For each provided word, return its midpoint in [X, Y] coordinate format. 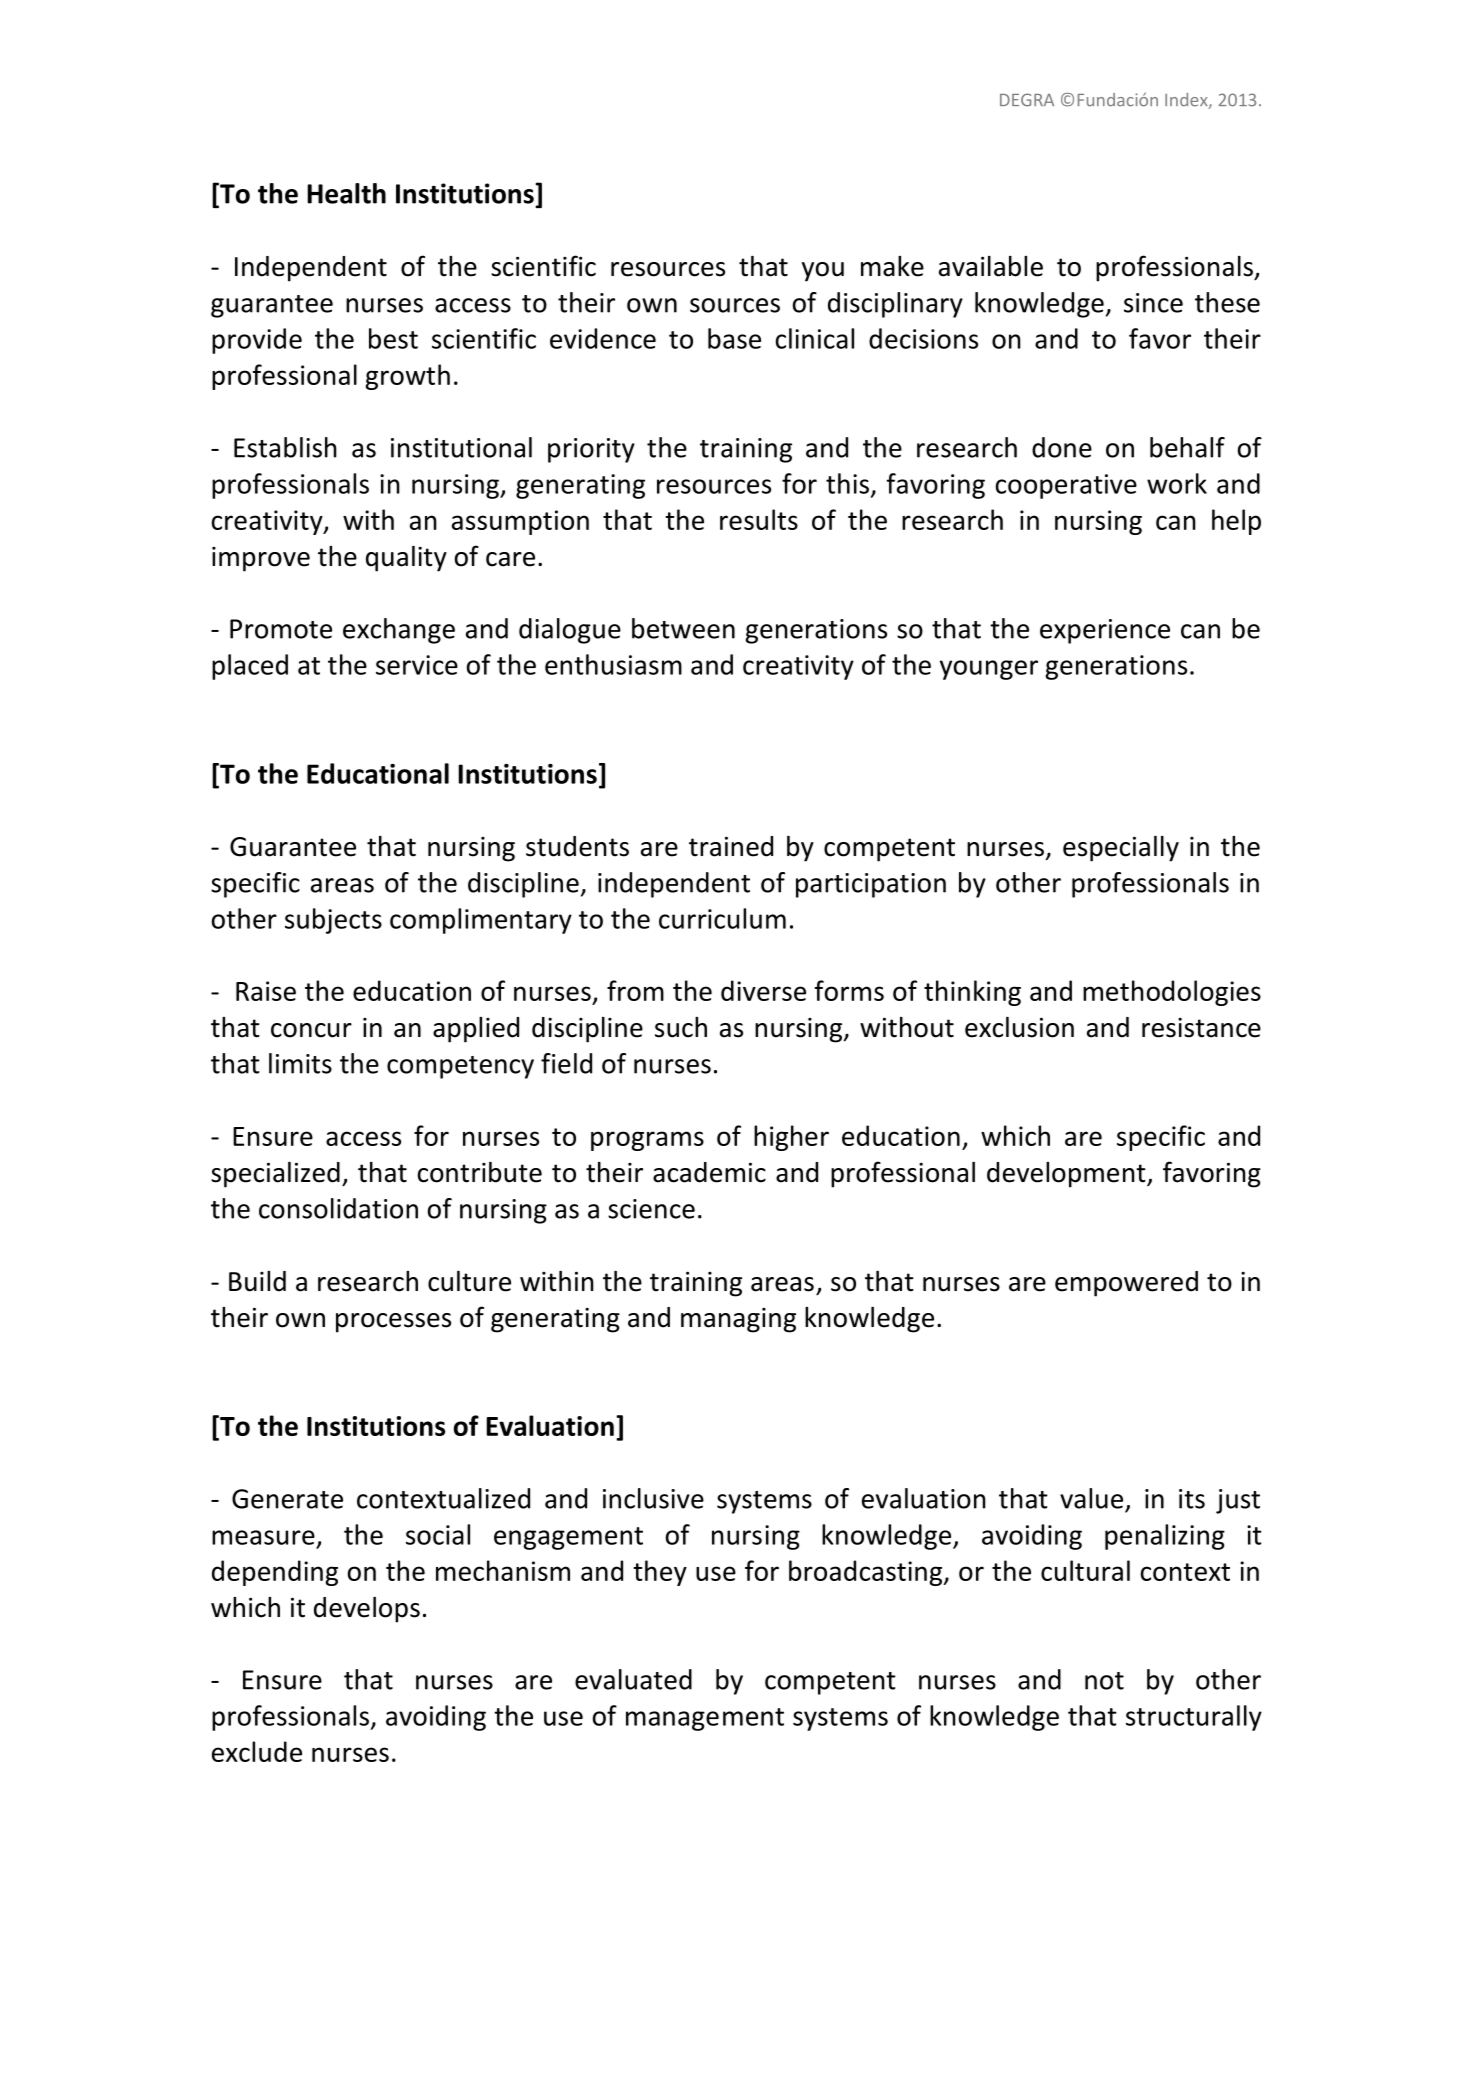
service [417, 665]
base [734, 338]
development [1067, 1175]
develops [367, 1610]
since [1153, 303]
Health [346, 193]
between [683, 628]
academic [709, 1172]
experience [1105, 631]
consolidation [338, 1208]
